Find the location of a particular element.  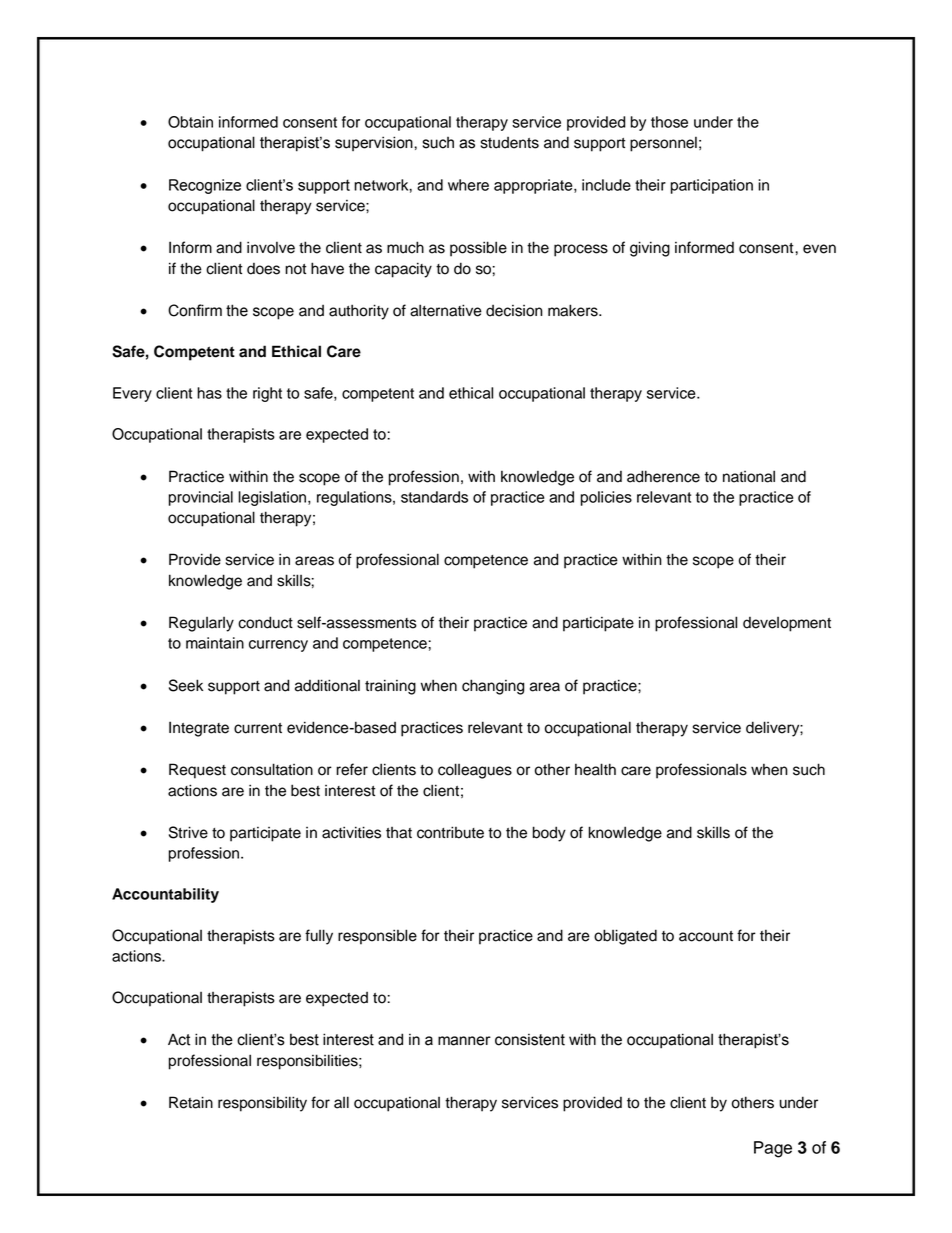

Retain is located at coordinates (191, 1102).
